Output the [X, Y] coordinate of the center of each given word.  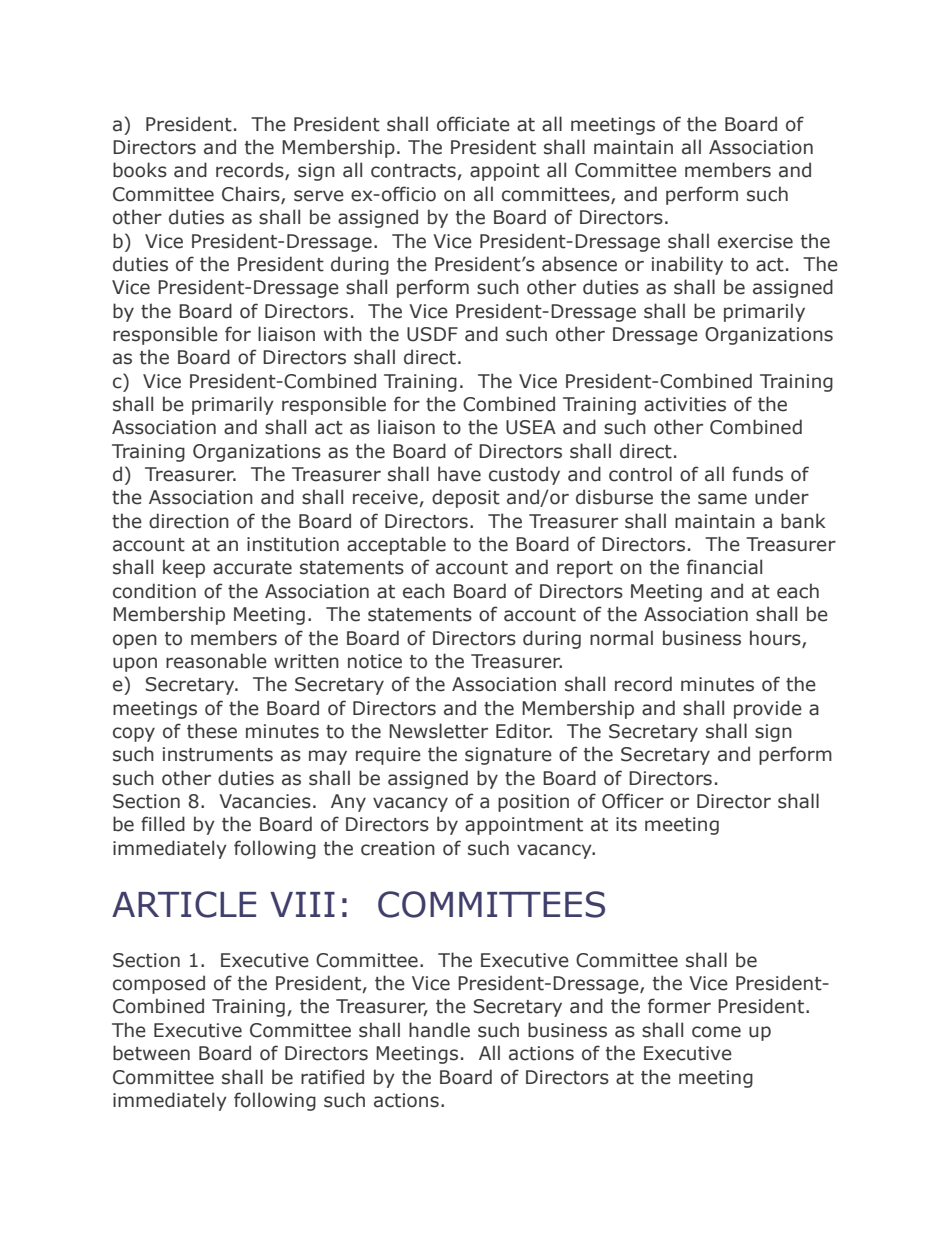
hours [776, 638]
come [716, 1032]
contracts [413, 171]
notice [375, 661]
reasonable [216, 661]
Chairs [252, 195]
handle [439, 1030]
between [151, 1053]
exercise [755, 241]
